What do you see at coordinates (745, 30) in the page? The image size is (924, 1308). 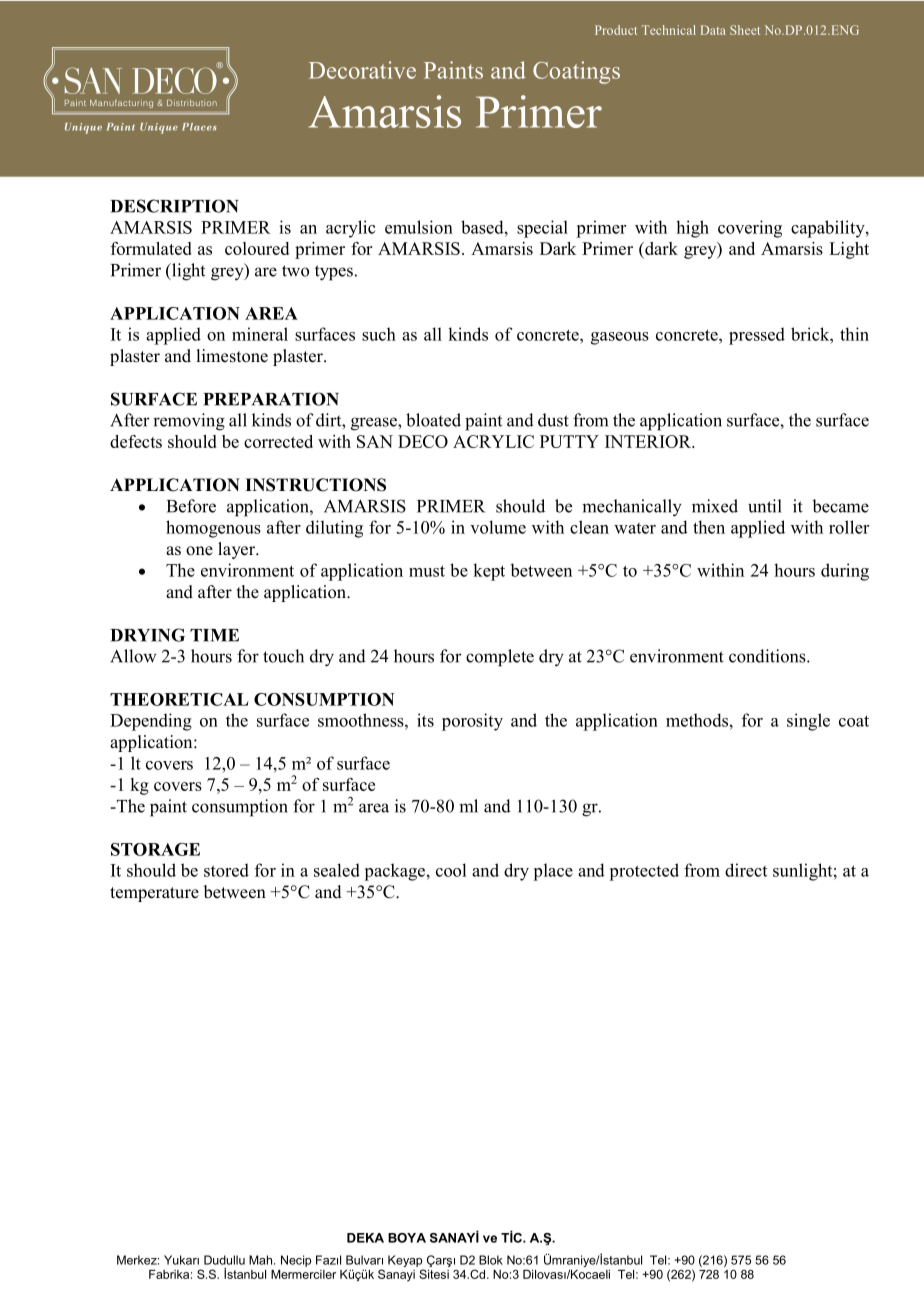 I see `Sheet` at bounding box center [745, 30].
